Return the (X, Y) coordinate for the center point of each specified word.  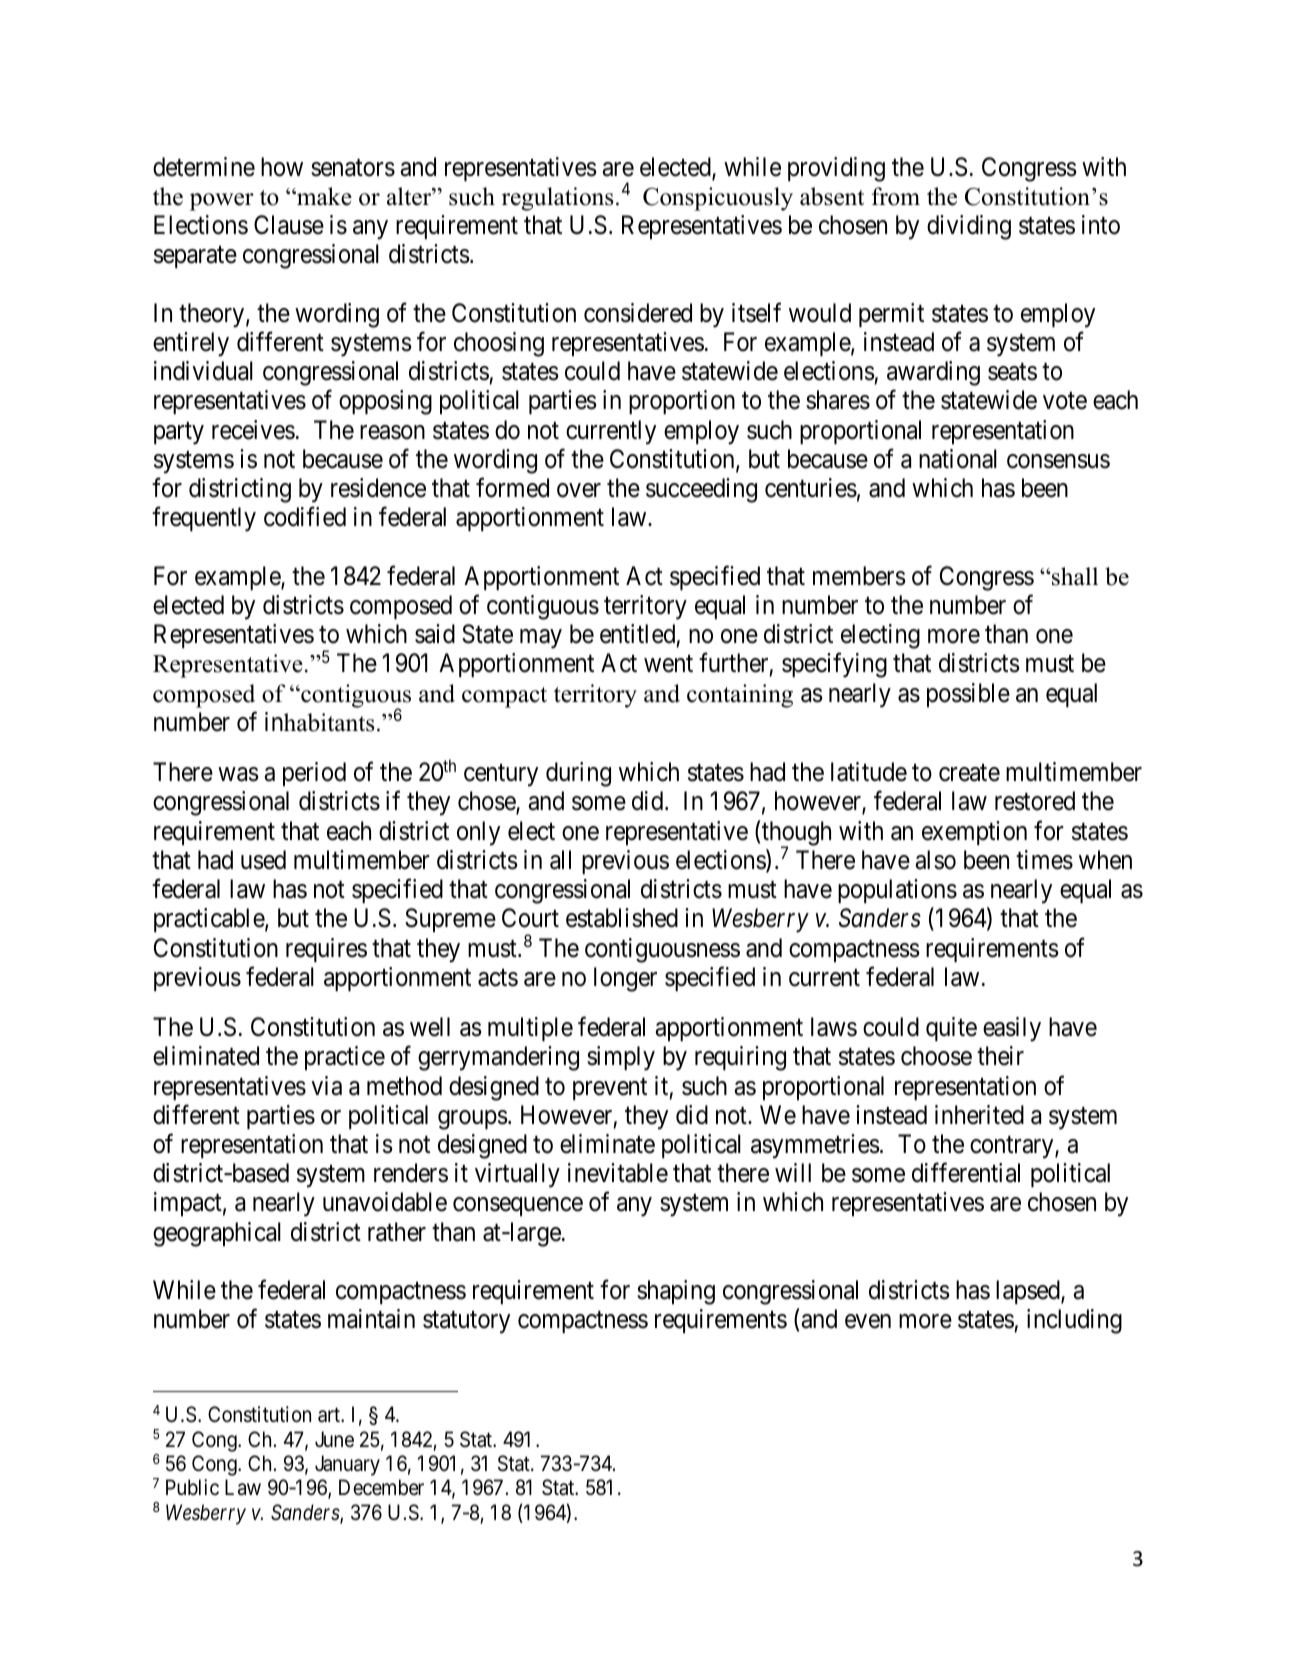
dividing (969, 227)
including (1074, 1321)
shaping (676, 1292)
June (334, 1439)
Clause (289, 225)
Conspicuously (718, 199)
